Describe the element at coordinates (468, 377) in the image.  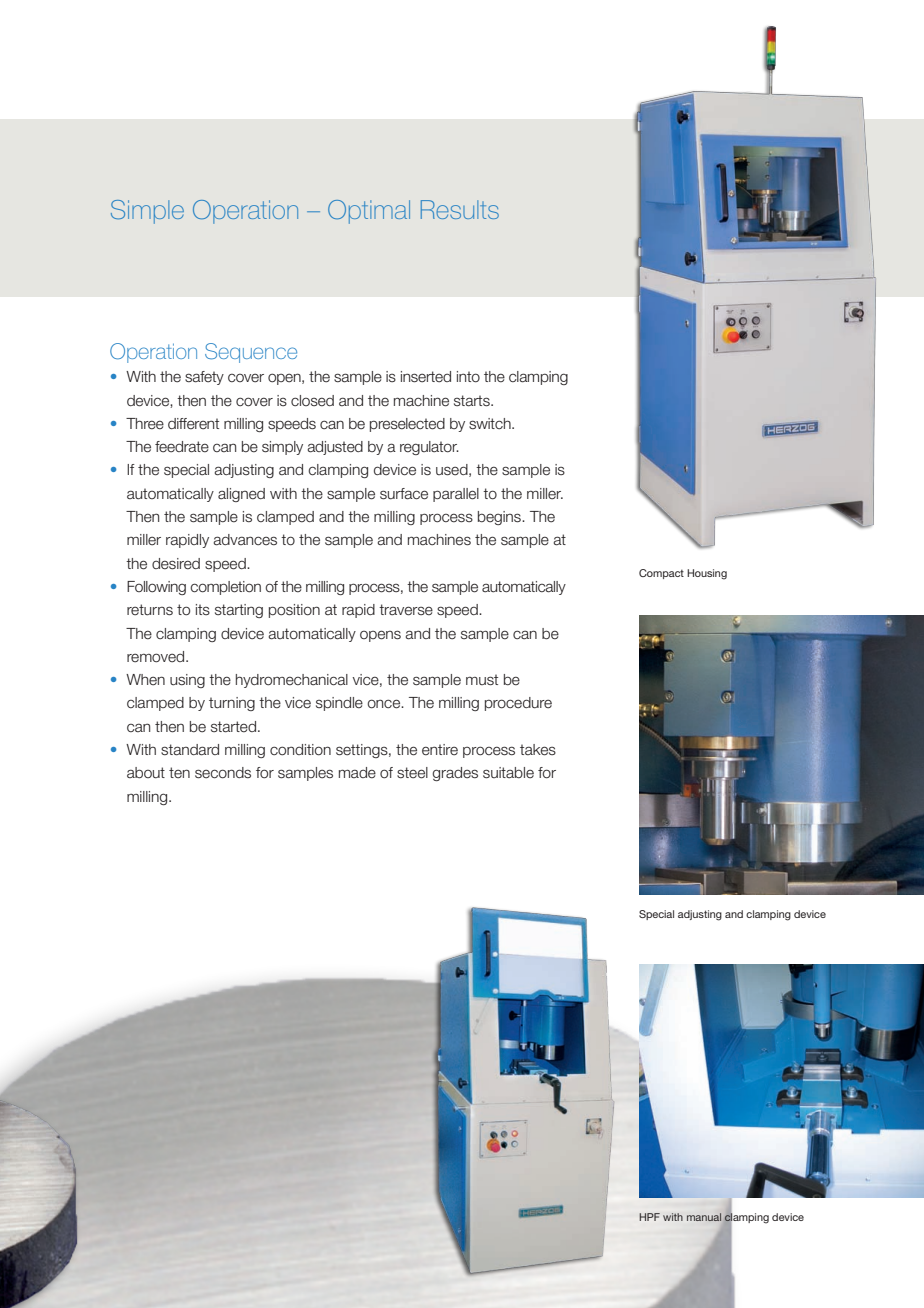
I see `into` at that location.
